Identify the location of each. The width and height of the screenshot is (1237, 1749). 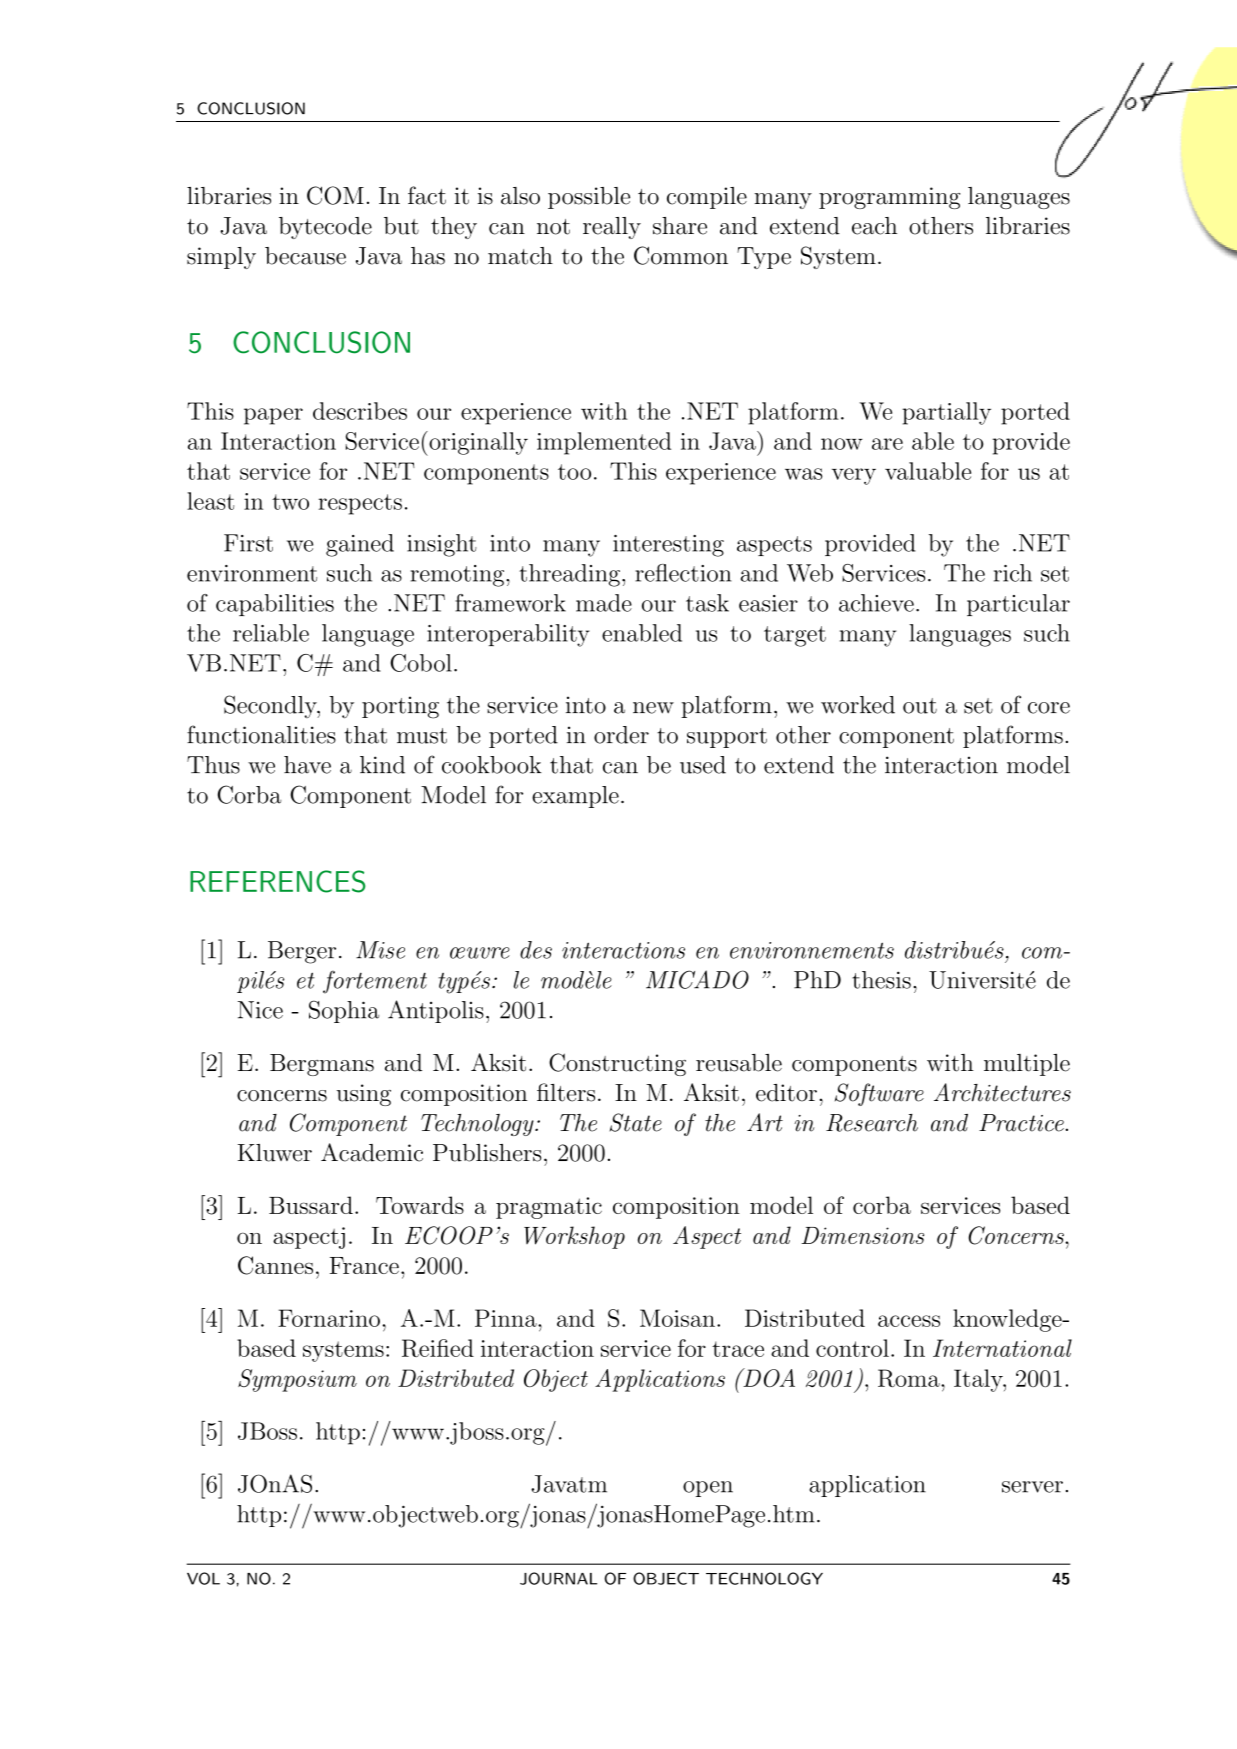
(874, 226).
